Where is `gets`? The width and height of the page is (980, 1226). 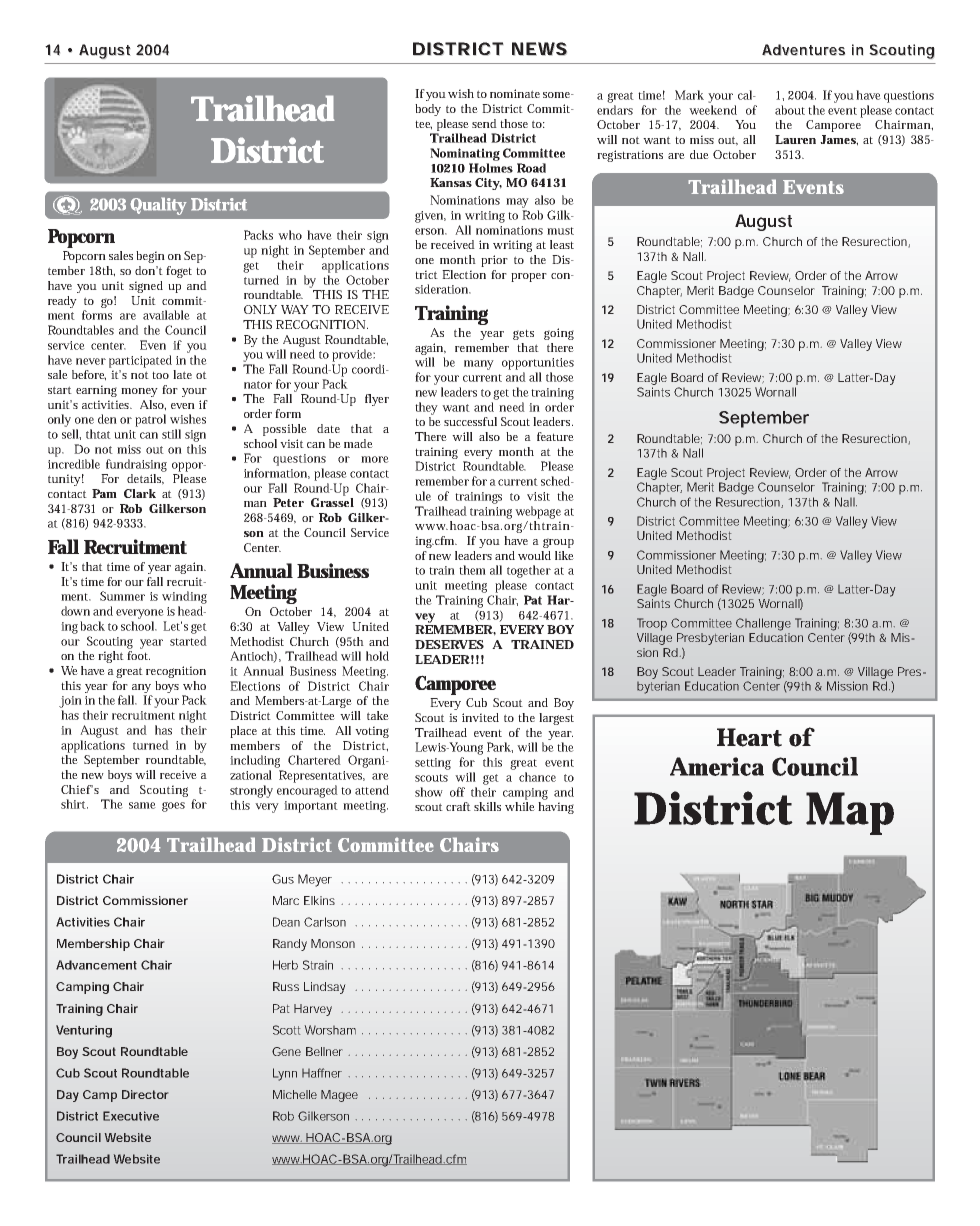
gets is located at coordinates (523, 334).
